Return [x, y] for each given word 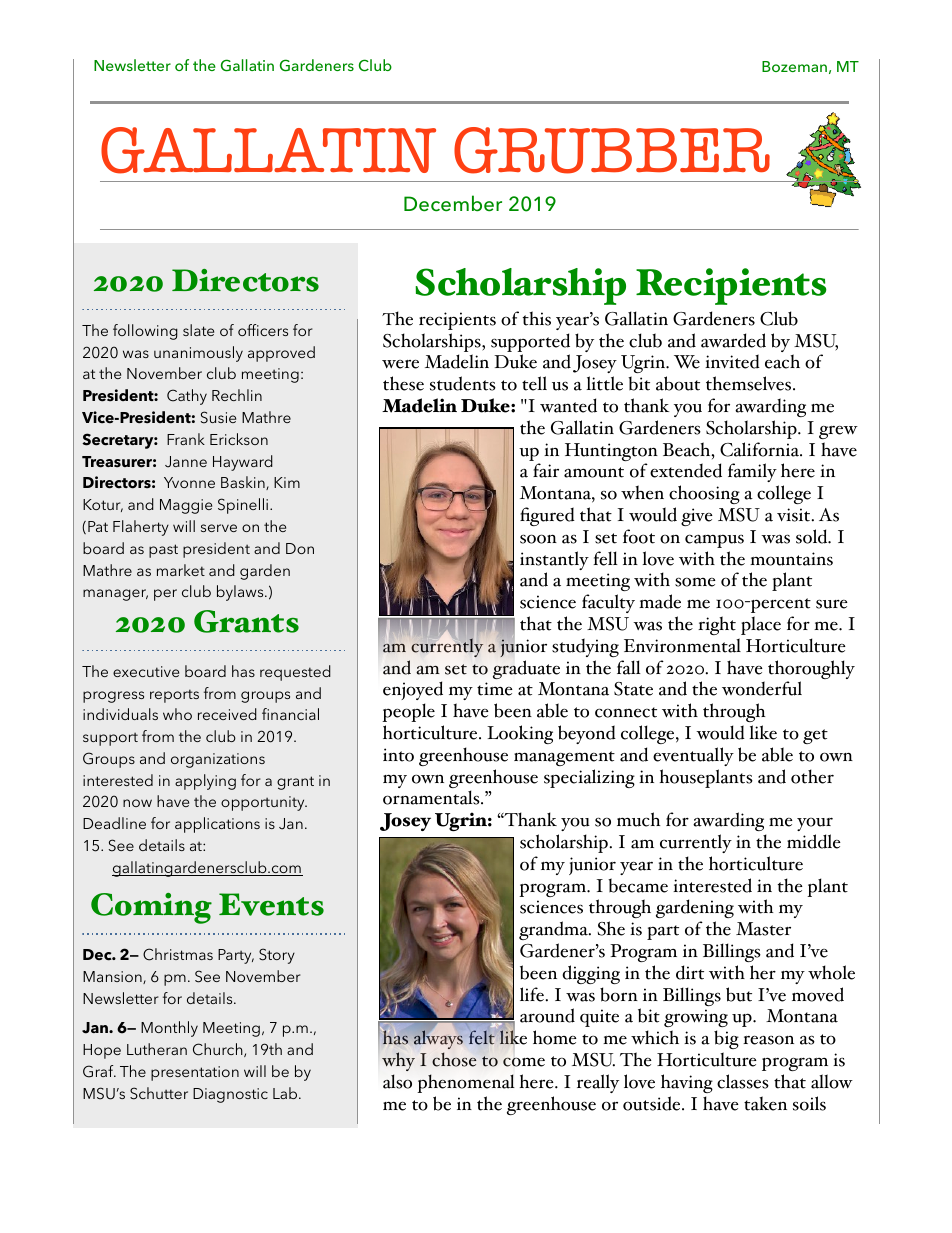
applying [205, 782]
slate [198, 330]
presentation [195, 1073]
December [453, 203]
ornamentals [432, 797]
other [812, 776]
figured [547, 516]
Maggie [186, 506]
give [697, 517]
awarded [733, 340]
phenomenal [466, 1083]
